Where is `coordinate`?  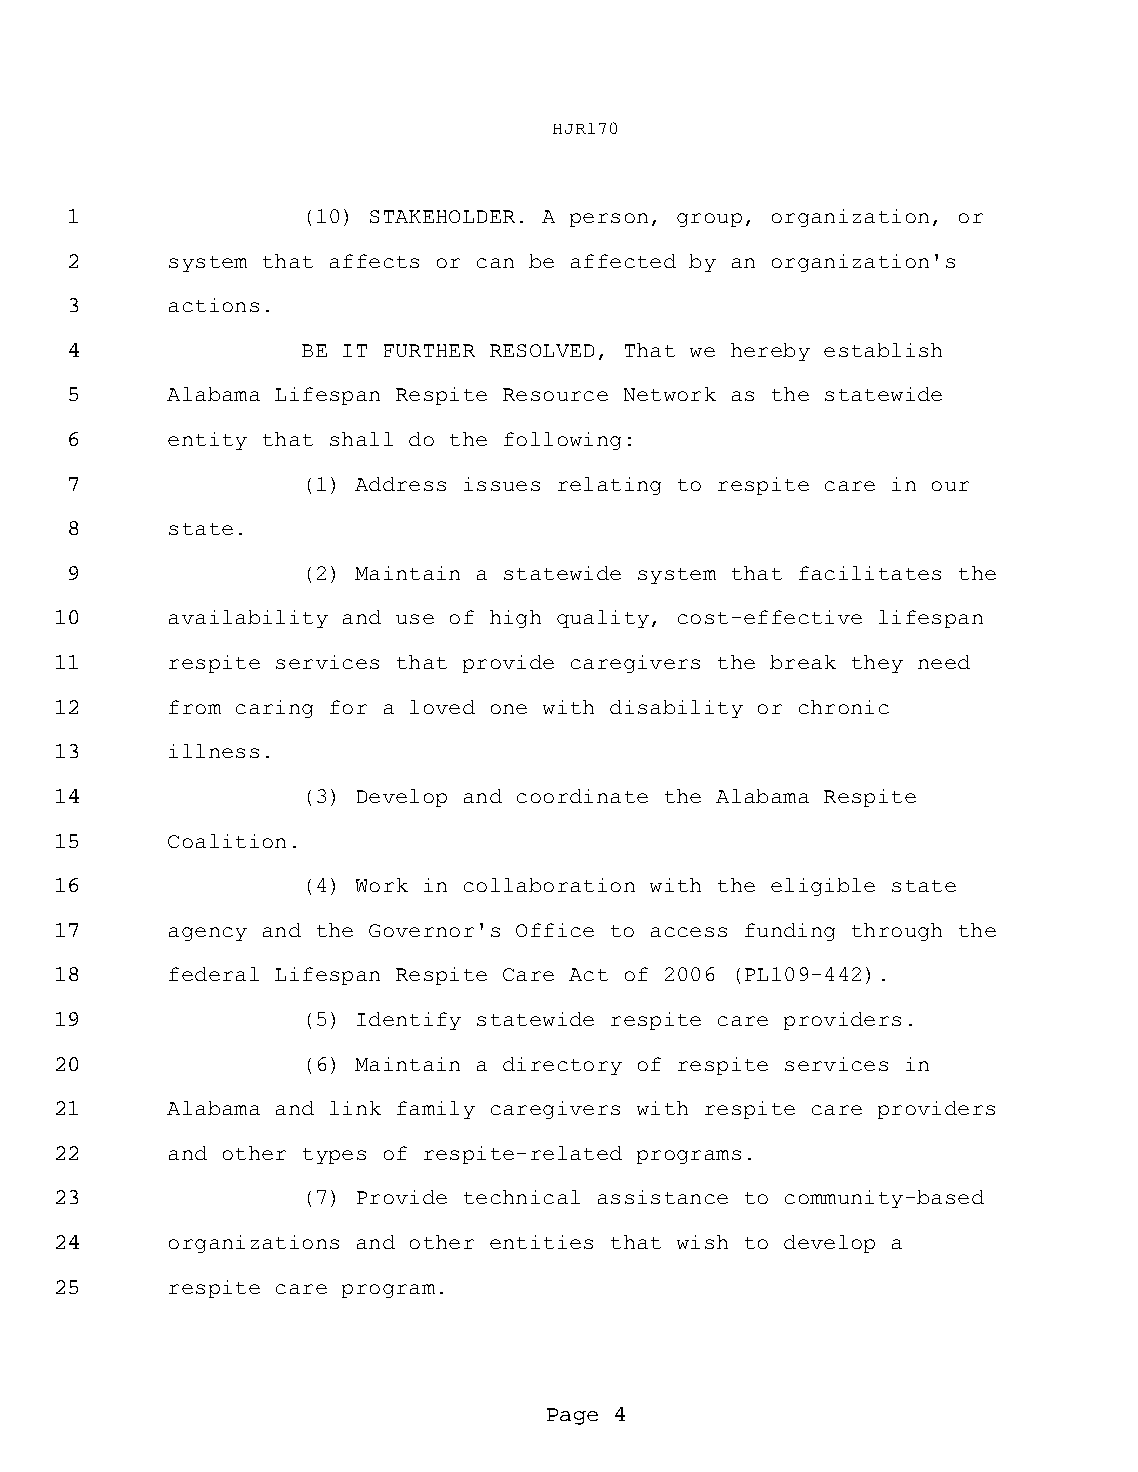 coordinate is located at coordinates (582, 796).
